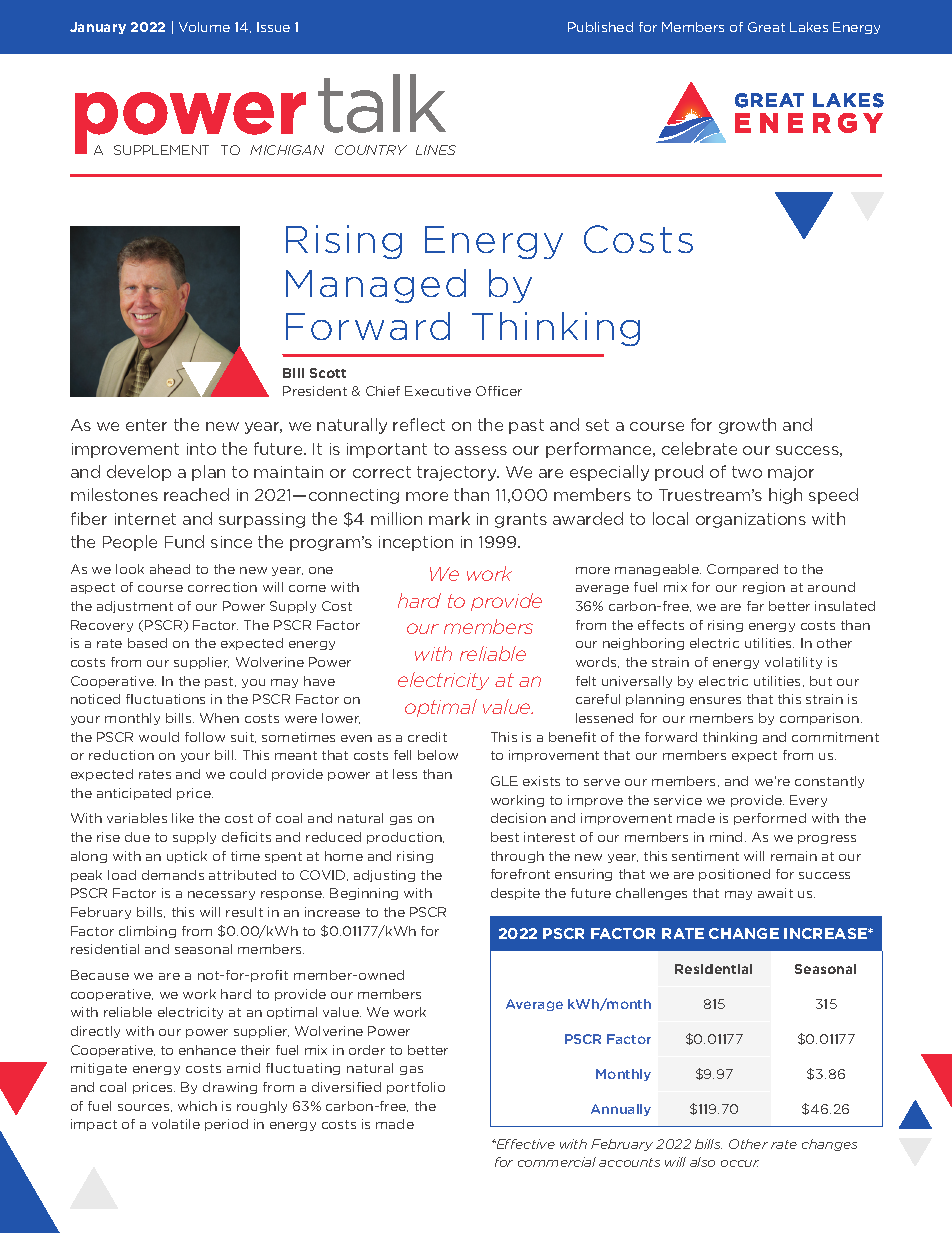 This image has height=1233, width=952. What do you see at coordinates (382, 103) in the image?
I see `talk` at bounding box center [382, 103].
